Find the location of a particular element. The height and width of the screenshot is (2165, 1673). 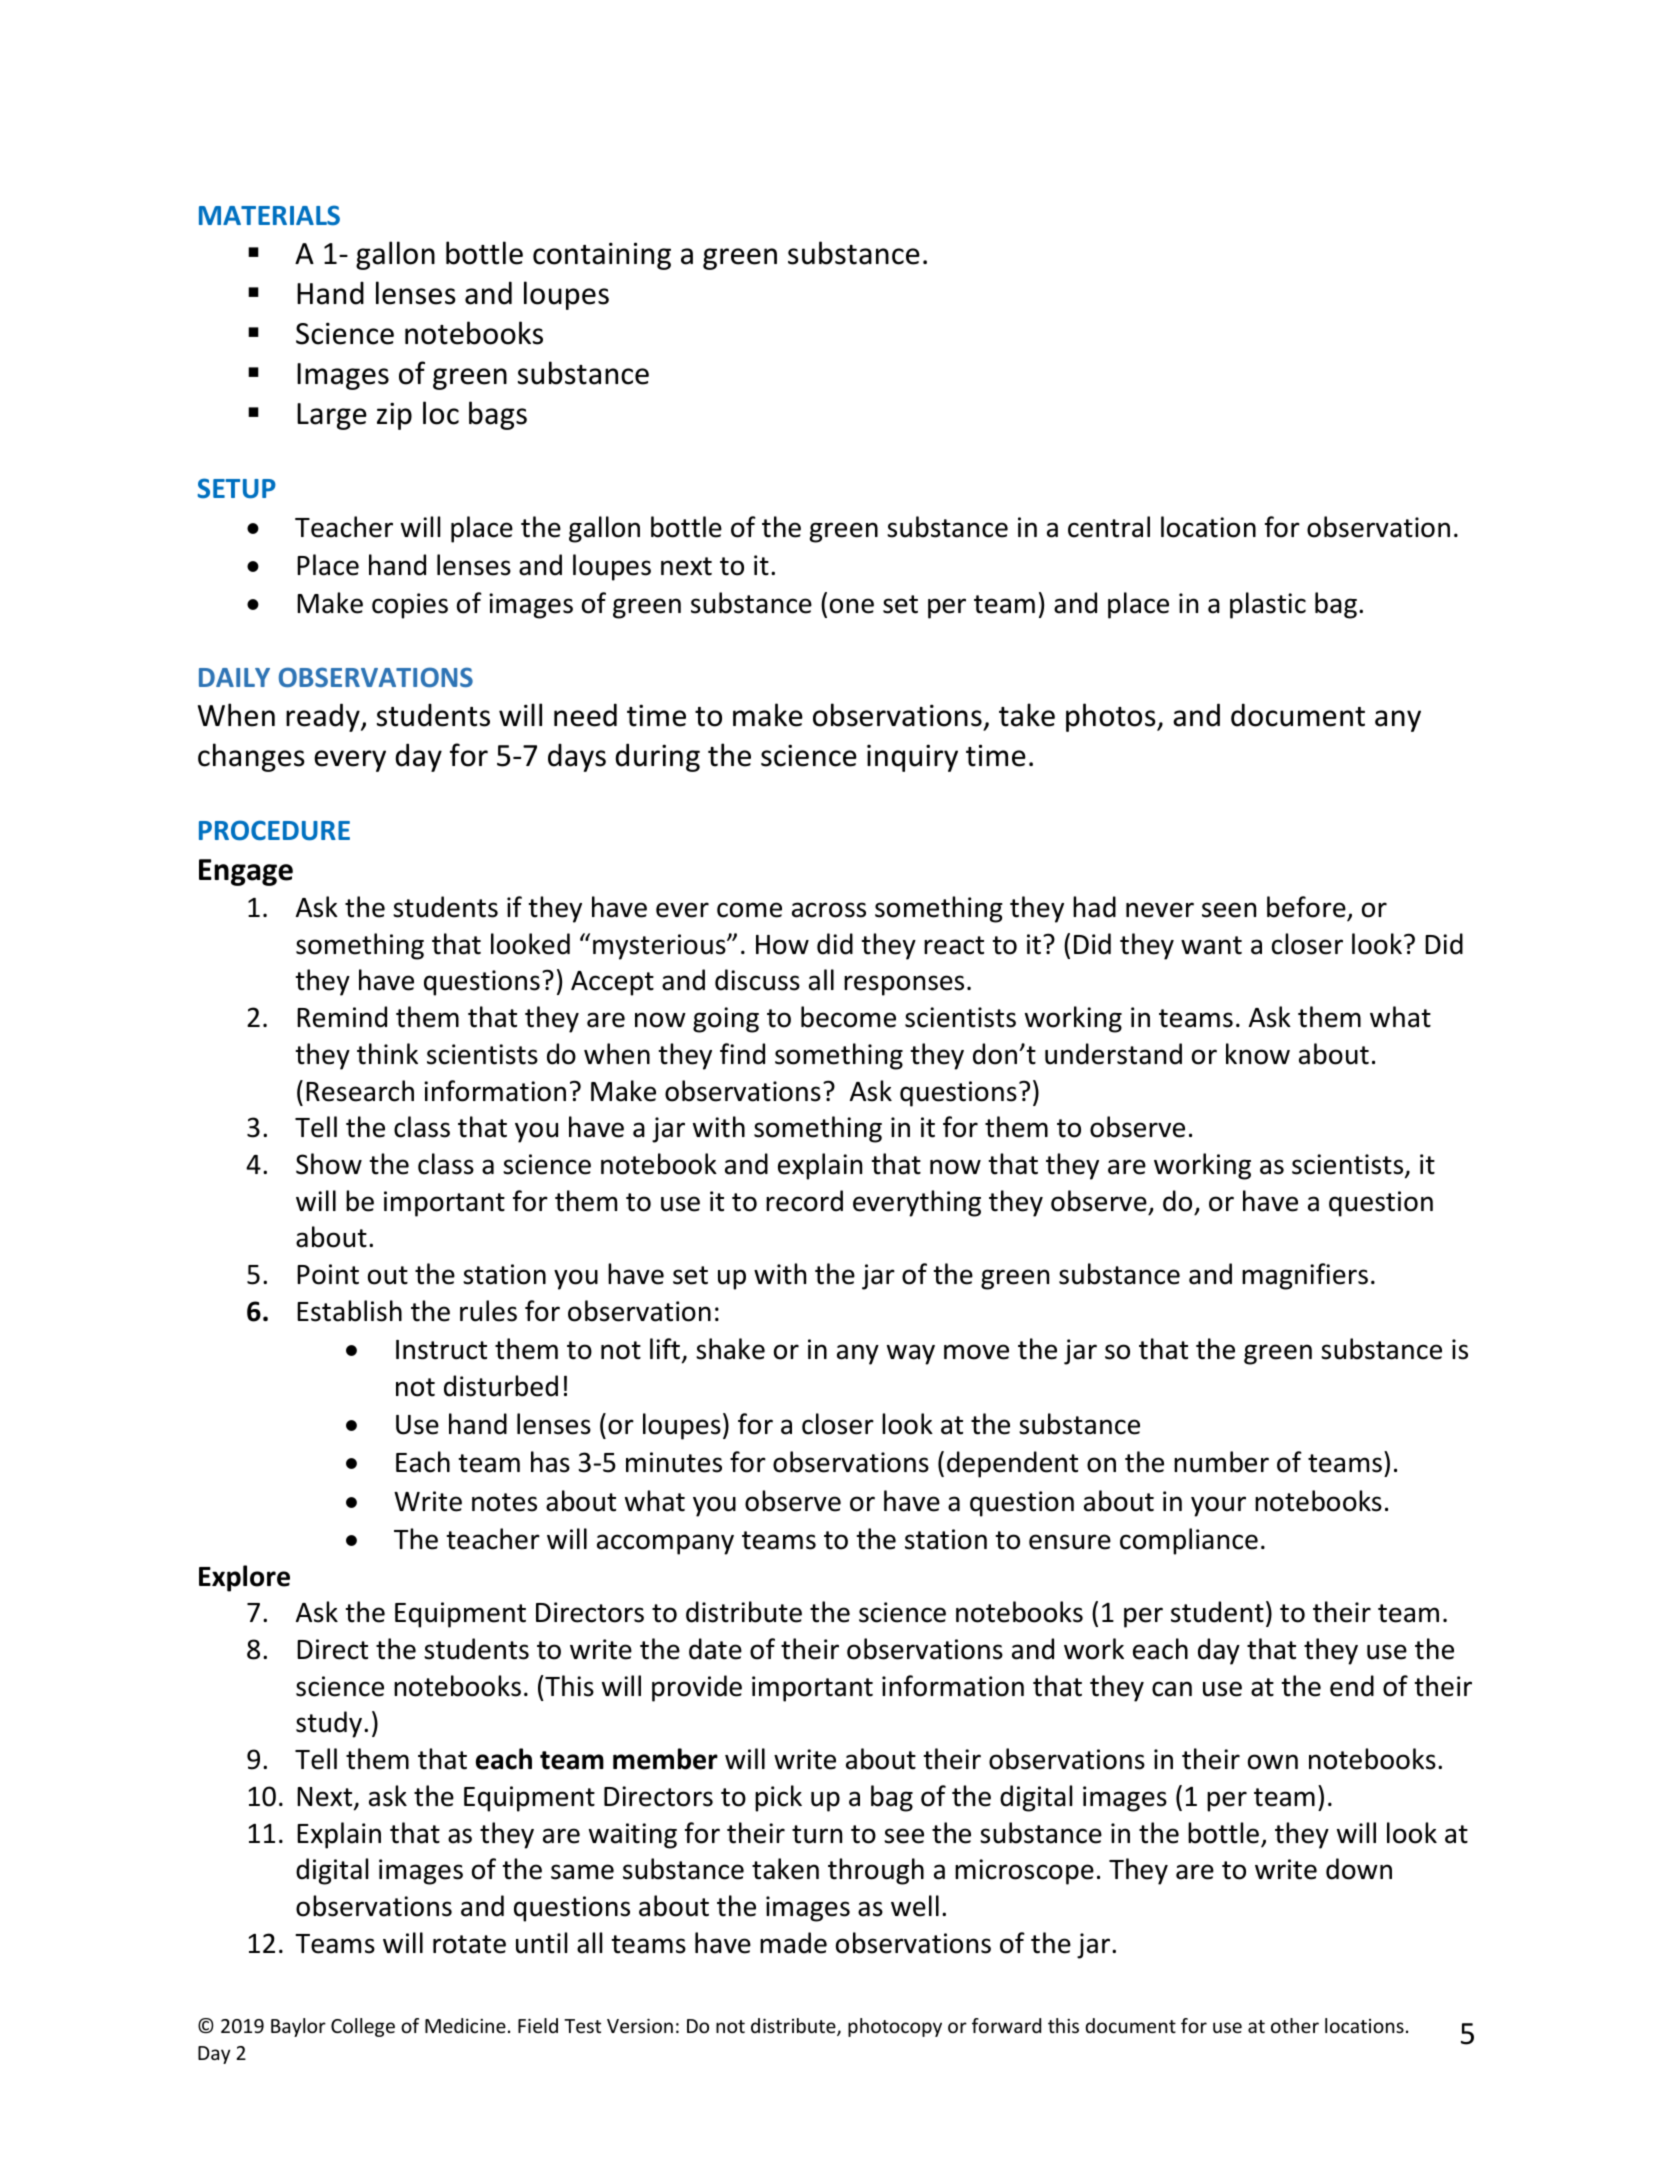

Explore is located at coordinates (244, 1578).
